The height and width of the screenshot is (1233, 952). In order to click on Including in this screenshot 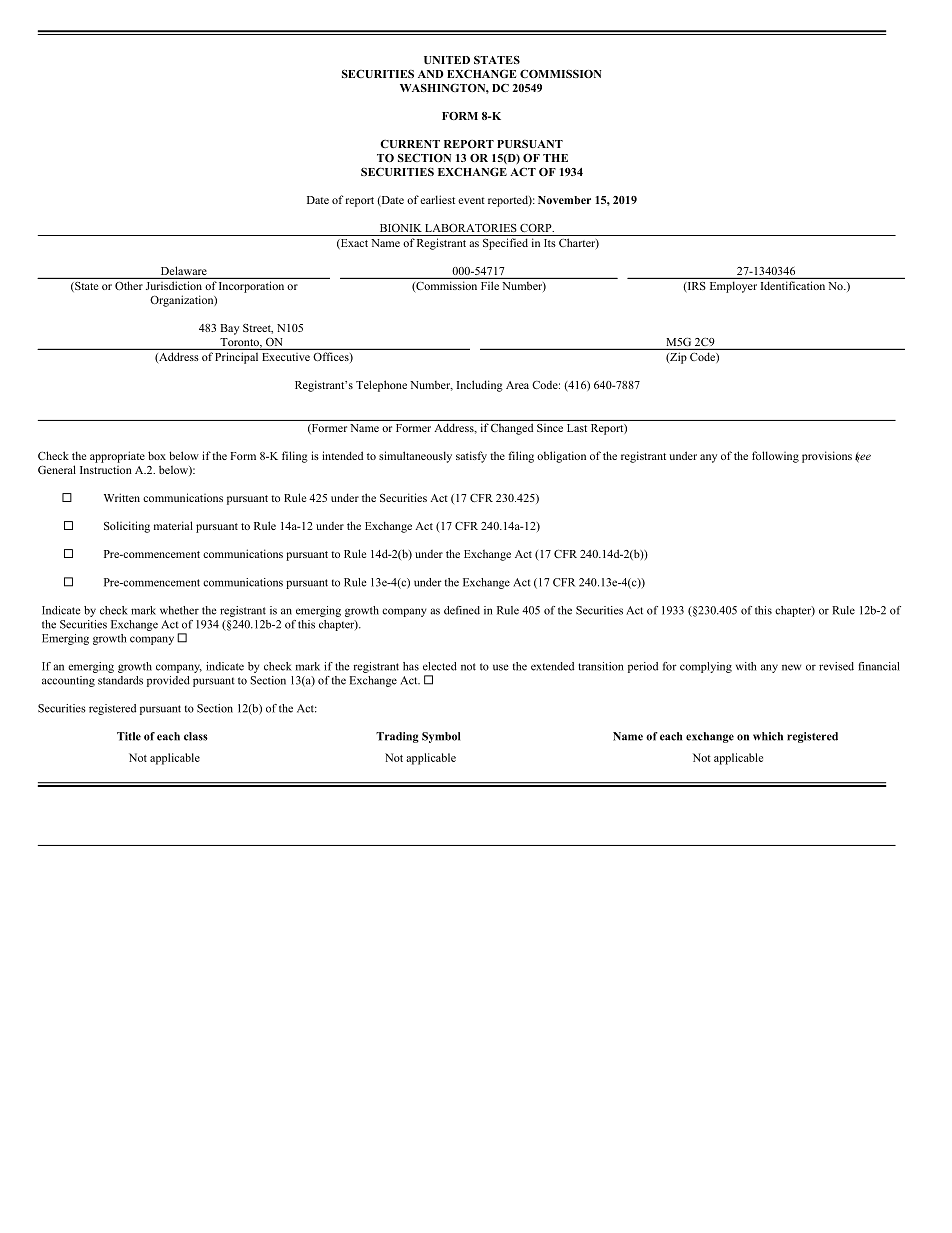, I will do `click(480, 386)`.
